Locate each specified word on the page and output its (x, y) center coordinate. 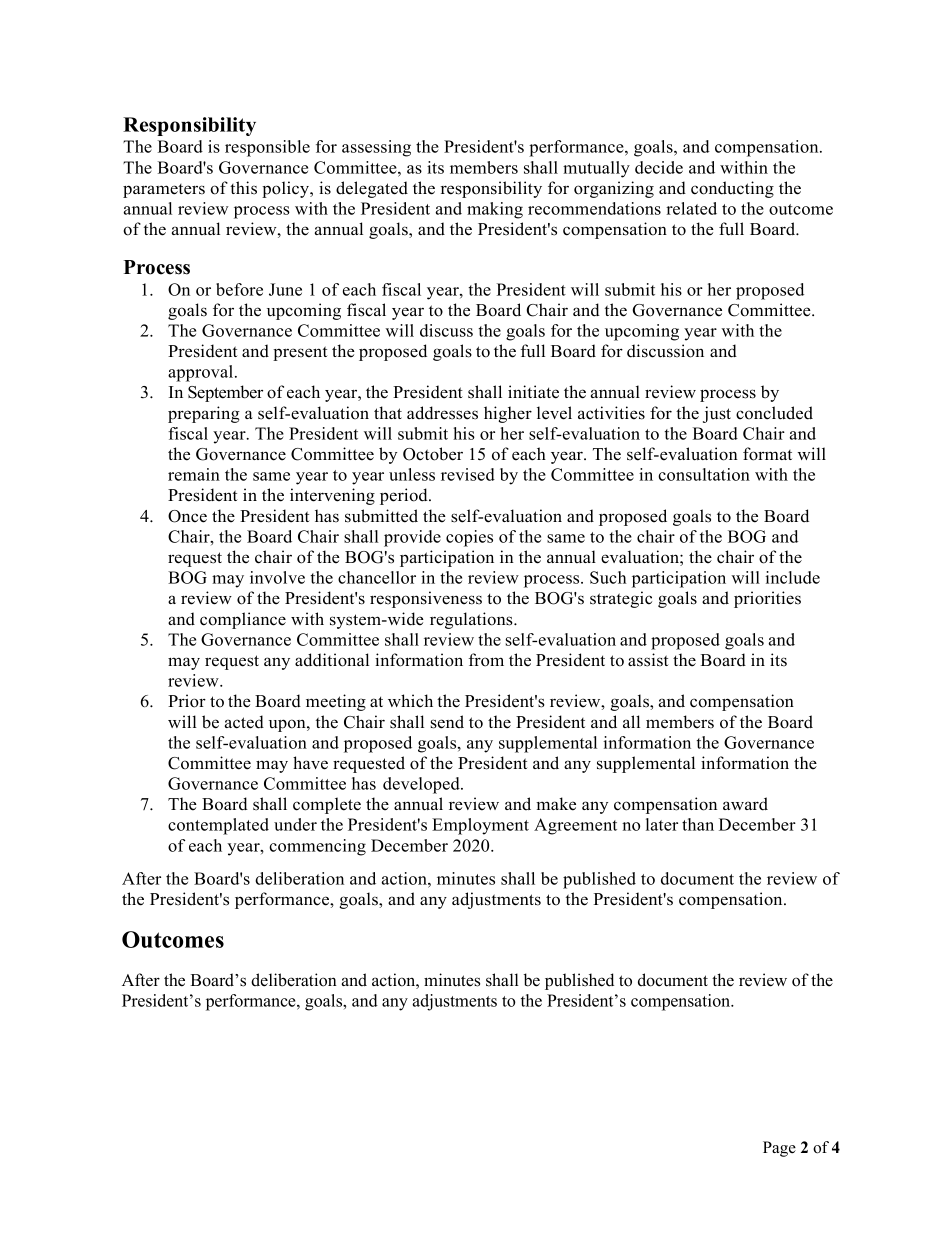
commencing (317, 847)
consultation (704, 474)
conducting (732, 189)
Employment (480, 826)
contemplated (218, 826)
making (495, 210)
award (745, 804)
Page (779, 1149)
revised (468, 474)
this (243, 188)
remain (194, 474)
